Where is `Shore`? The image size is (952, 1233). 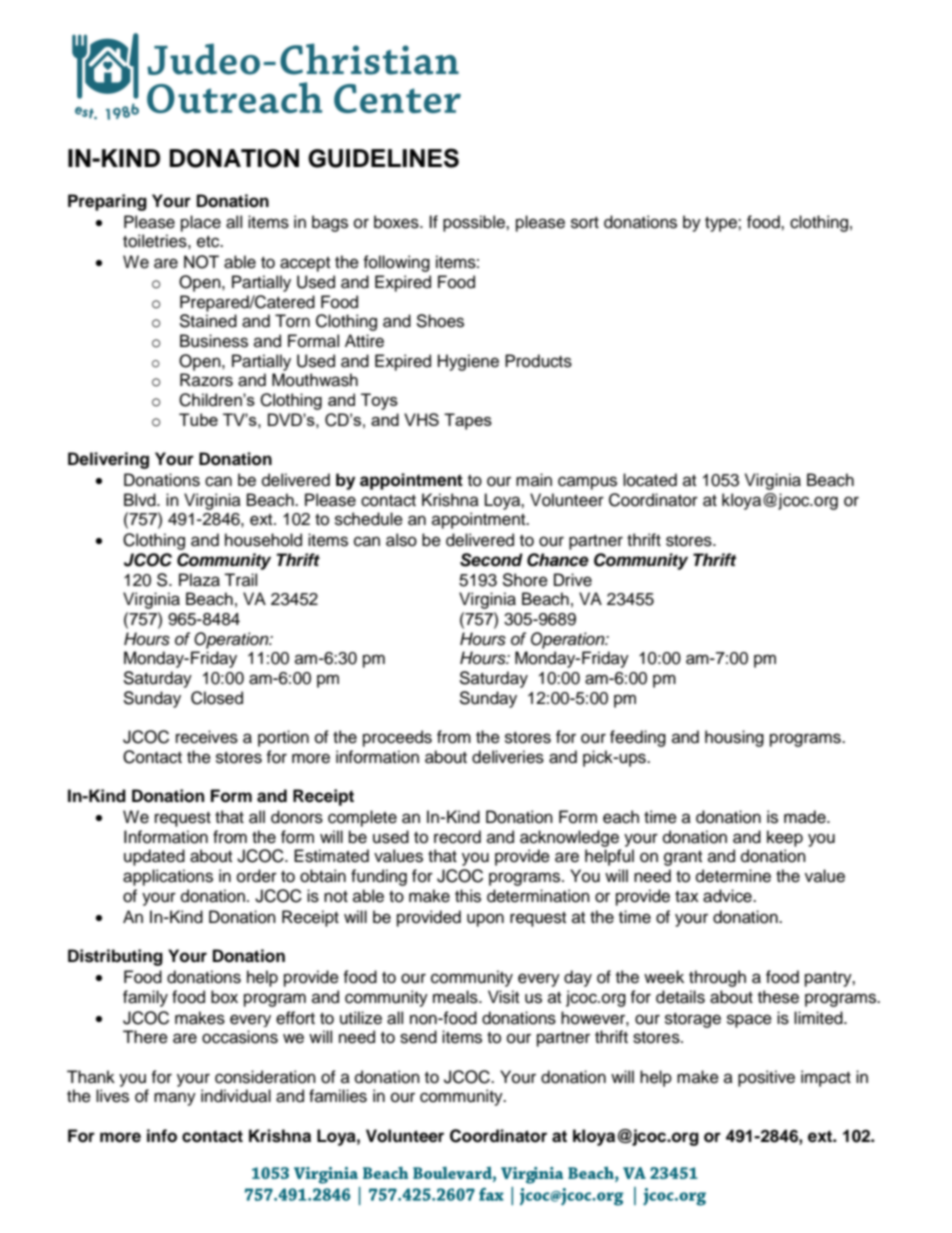 Shore is located at coordinates (525, 580).
